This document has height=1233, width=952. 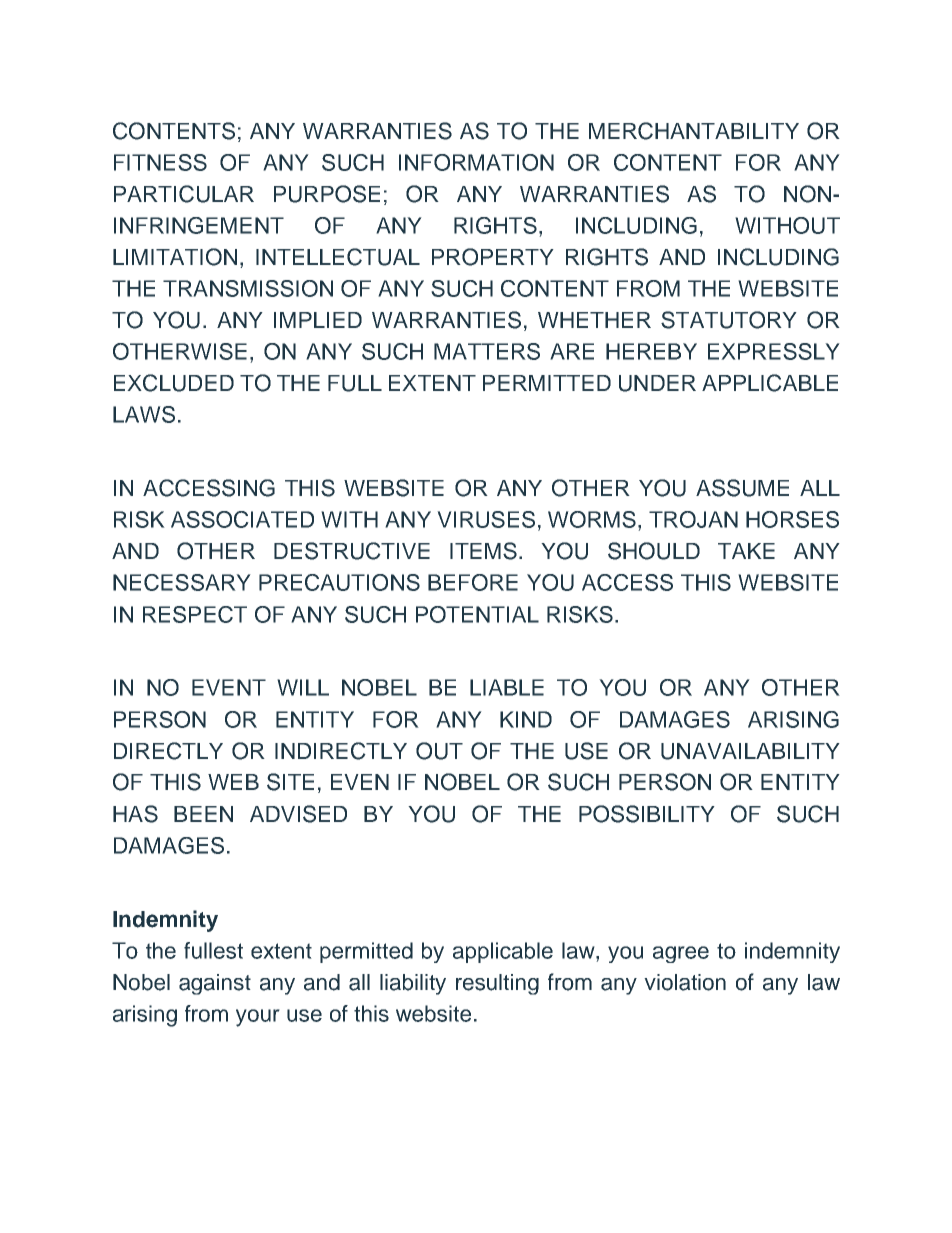 I want to click on FITNESS, so click(x=160, y=162).
